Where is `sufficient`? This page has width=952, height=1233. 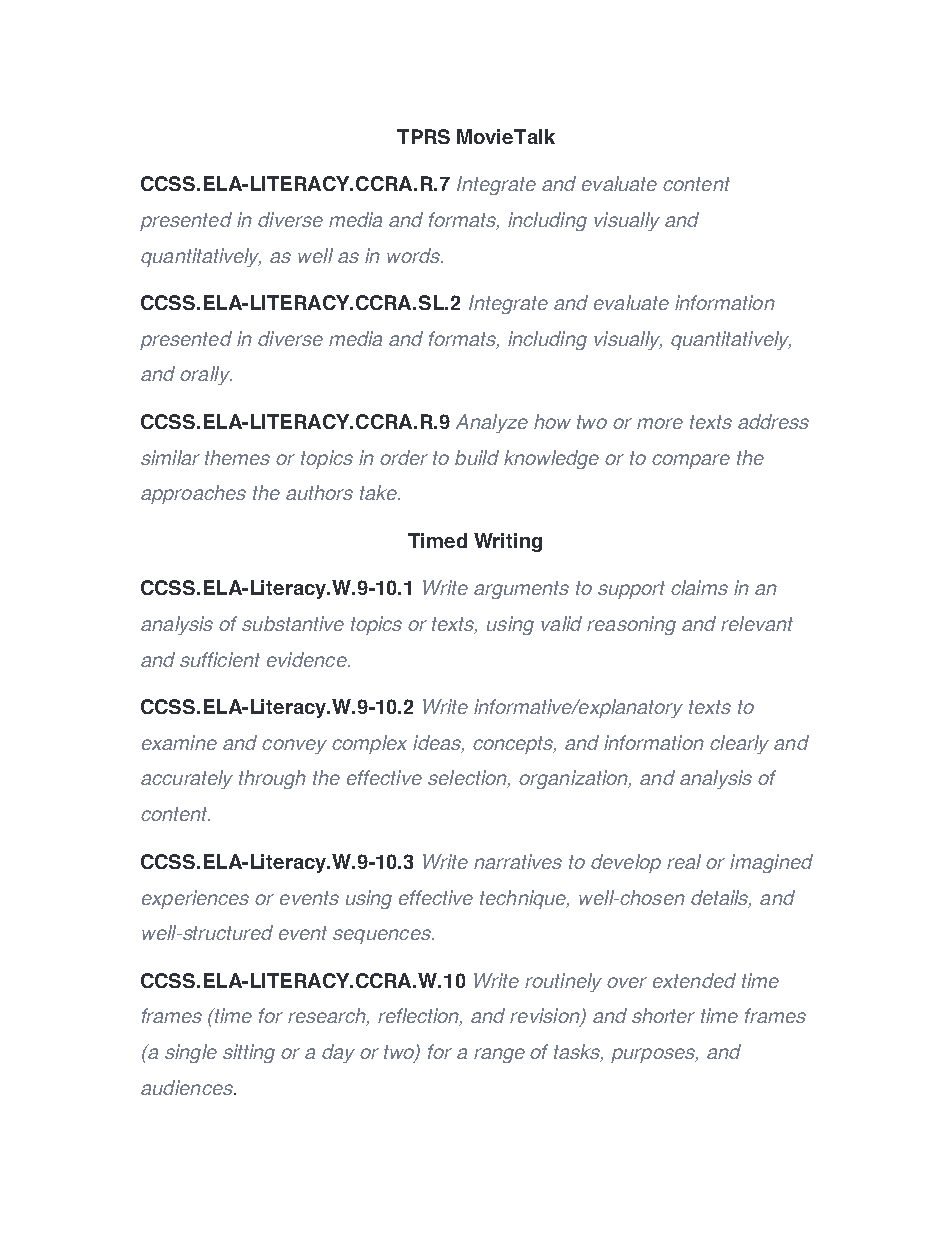
sufficient is located at coordinates (220, 659).
